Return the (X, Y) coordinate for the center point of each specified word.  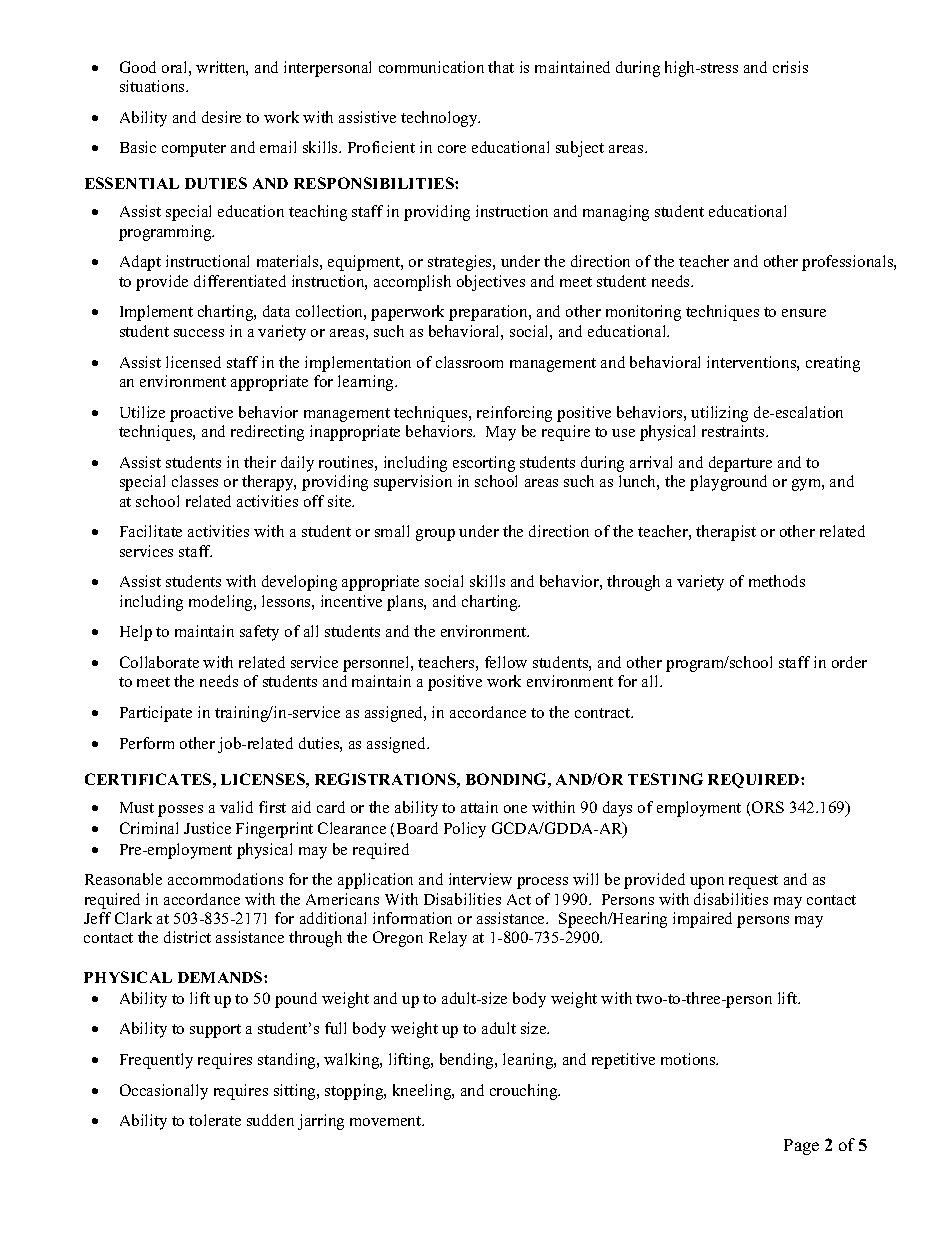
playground (728, 483)
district (187, 937)
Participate (156, 714)
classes (195, 481)
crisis (790, 67)
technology (440, 119)
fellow (506, 662)
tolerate (215, 1120)
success (199, 333)
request (753, 882)
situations (153, 86)
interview (480, 879)
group (435, 535)
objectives (491, 283)
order (849, 662)
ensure (804, 313)
